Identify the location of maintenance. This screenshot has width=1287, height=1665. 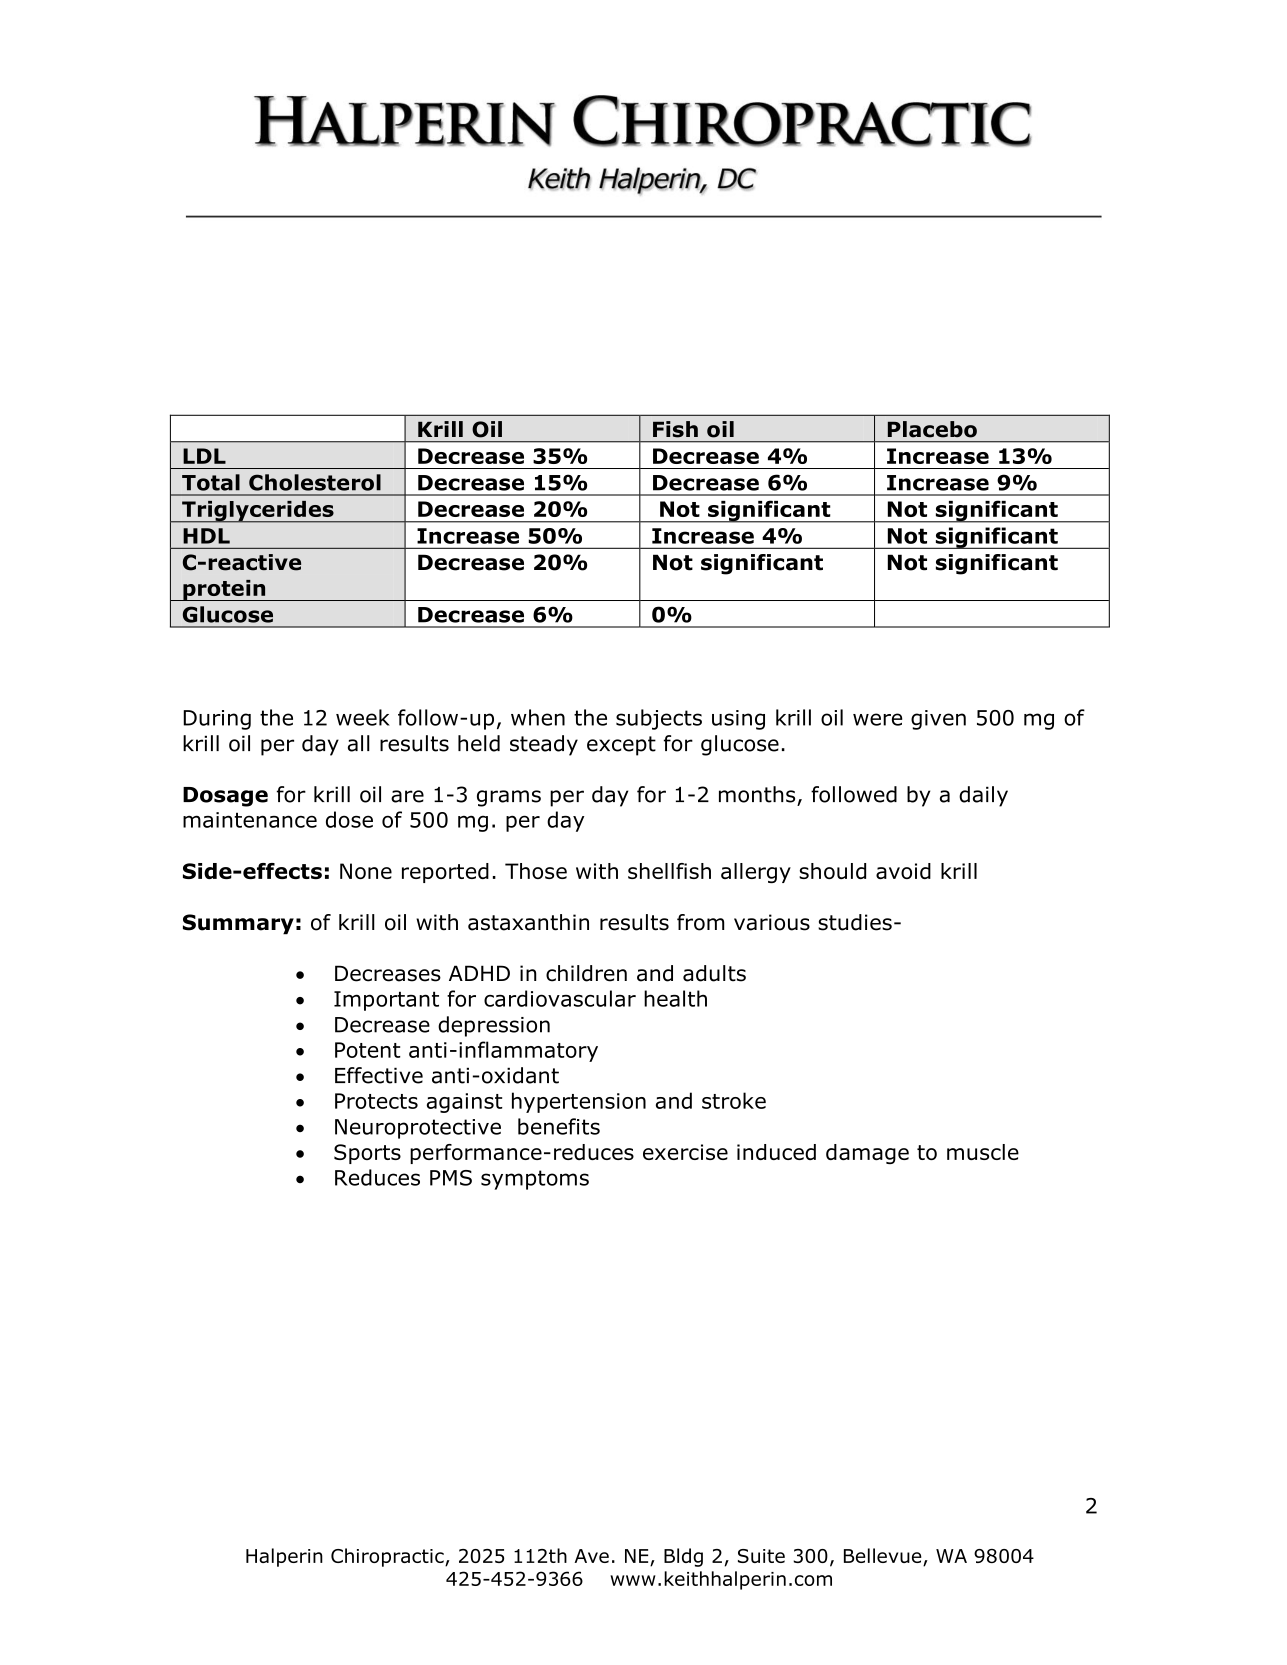
(250, 820).
